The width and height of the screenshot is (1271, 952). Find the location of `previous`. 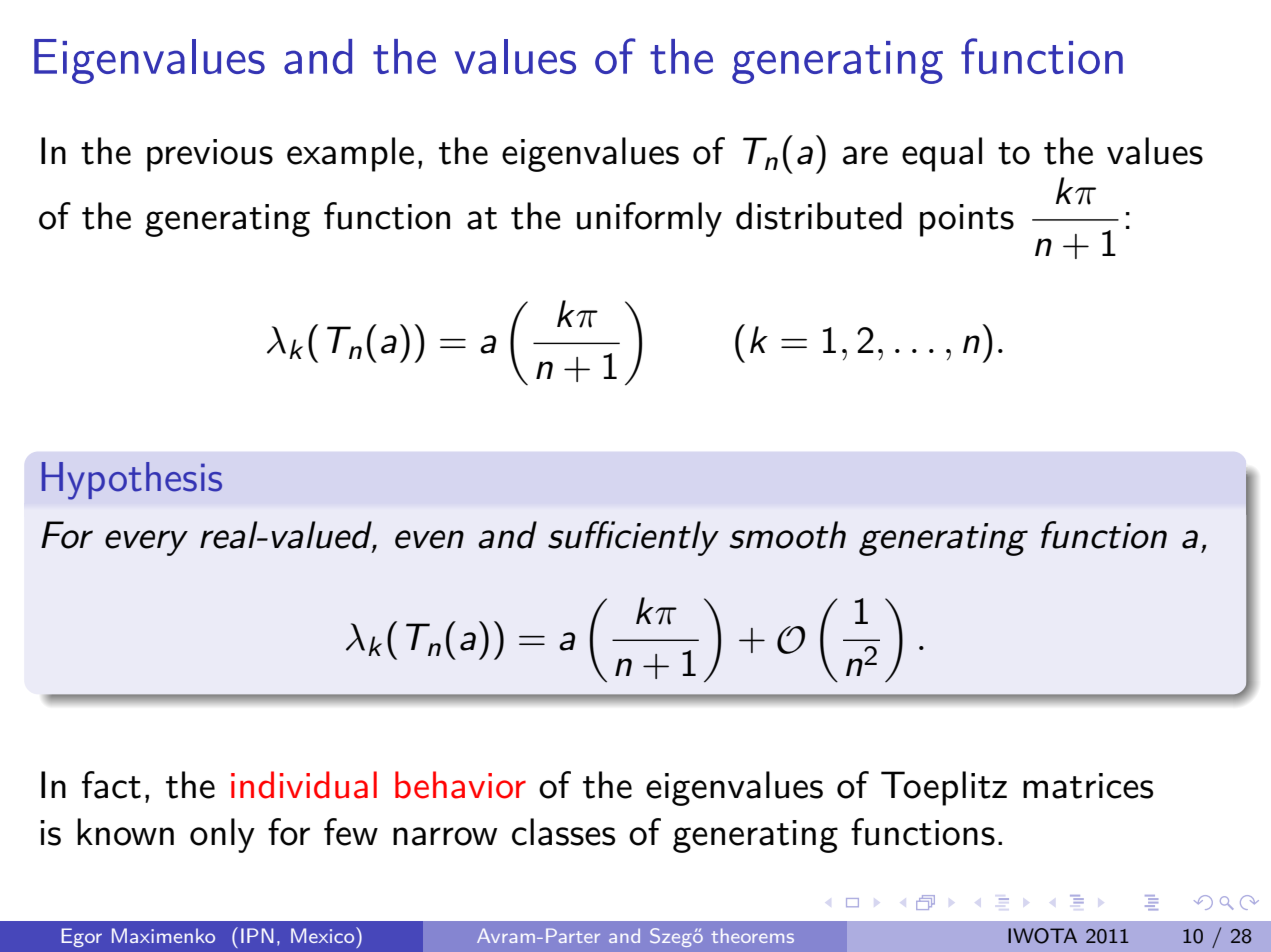

previous is located at coordinates (210, 155).
